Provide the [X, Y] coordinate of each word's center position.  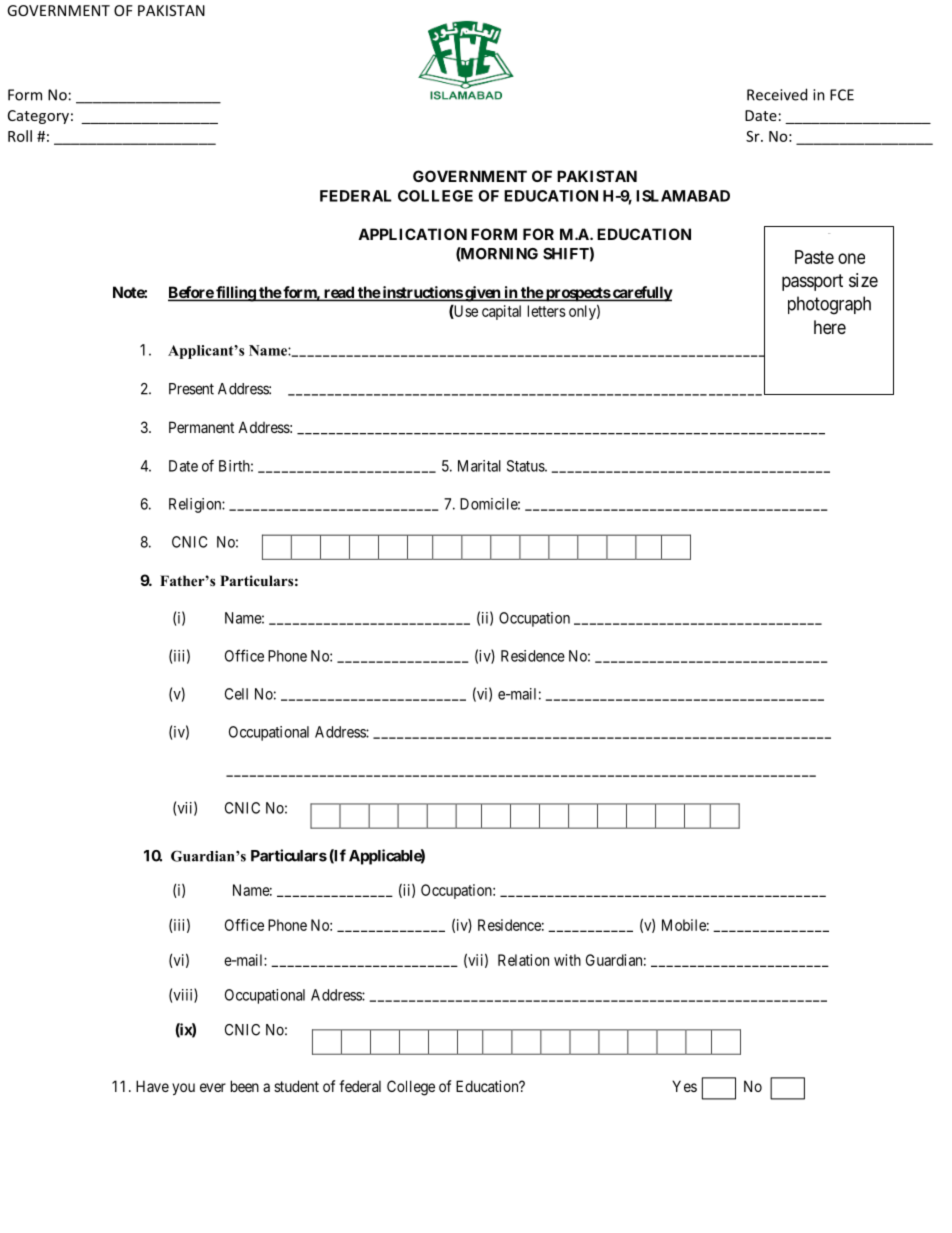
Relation [523, 960]
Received [777, 94]
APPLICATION [412, 234]
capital [501, 312]
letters [547, 311]
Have [152, 1086]
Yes [684, 1086]
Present [191, 389]
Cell [236, 694]
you [183, 1089]
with [567, 960]
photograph [829, 305]
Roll [20, 136]
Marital [479, 466]
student [296, 1086]
